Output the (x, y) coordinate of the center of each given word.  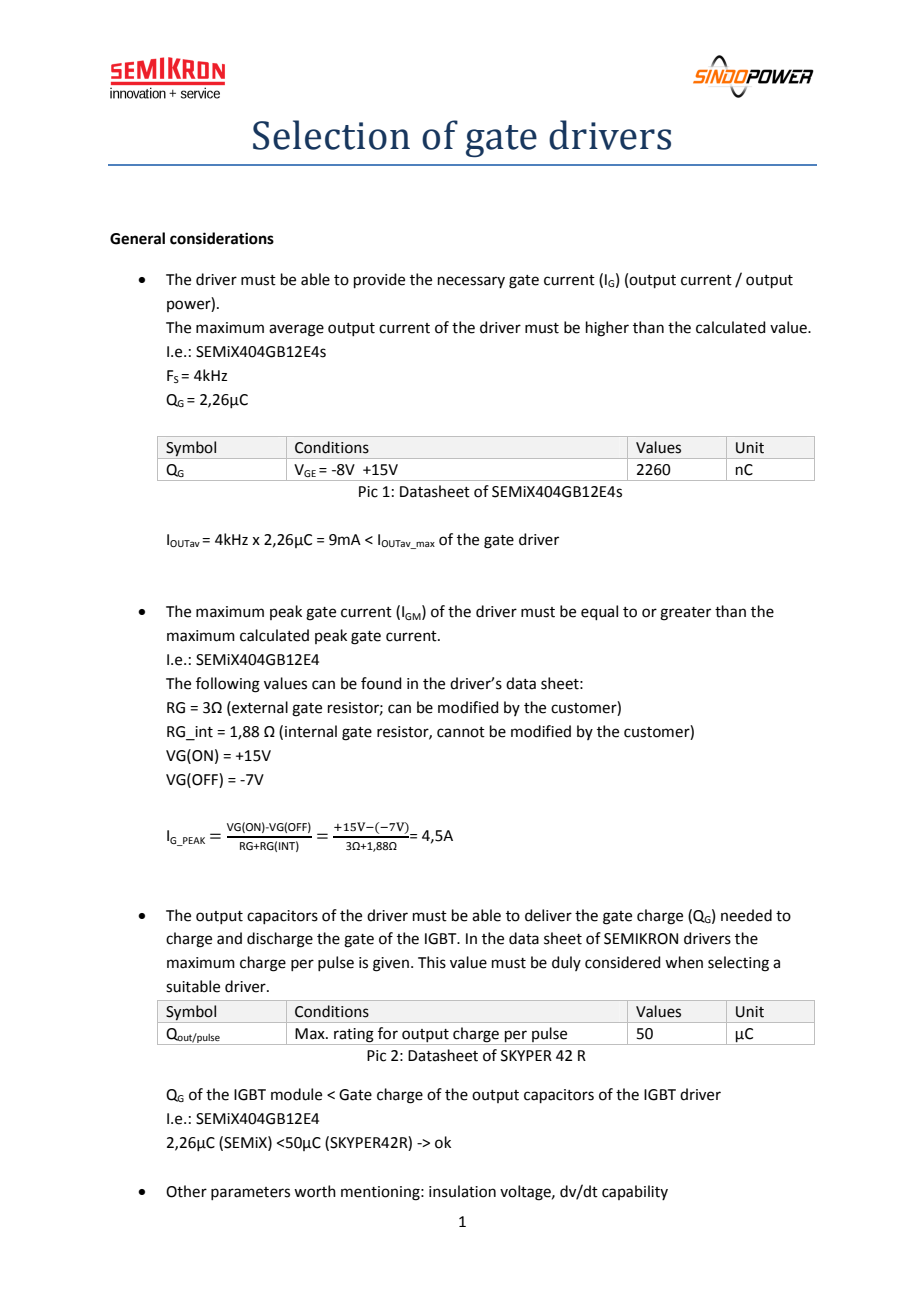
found (381, 683)
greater (685, 614)
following (228, 685)
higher (607, 329)
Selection (331, 135)
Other (186, 1191)
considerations (222, 238)
